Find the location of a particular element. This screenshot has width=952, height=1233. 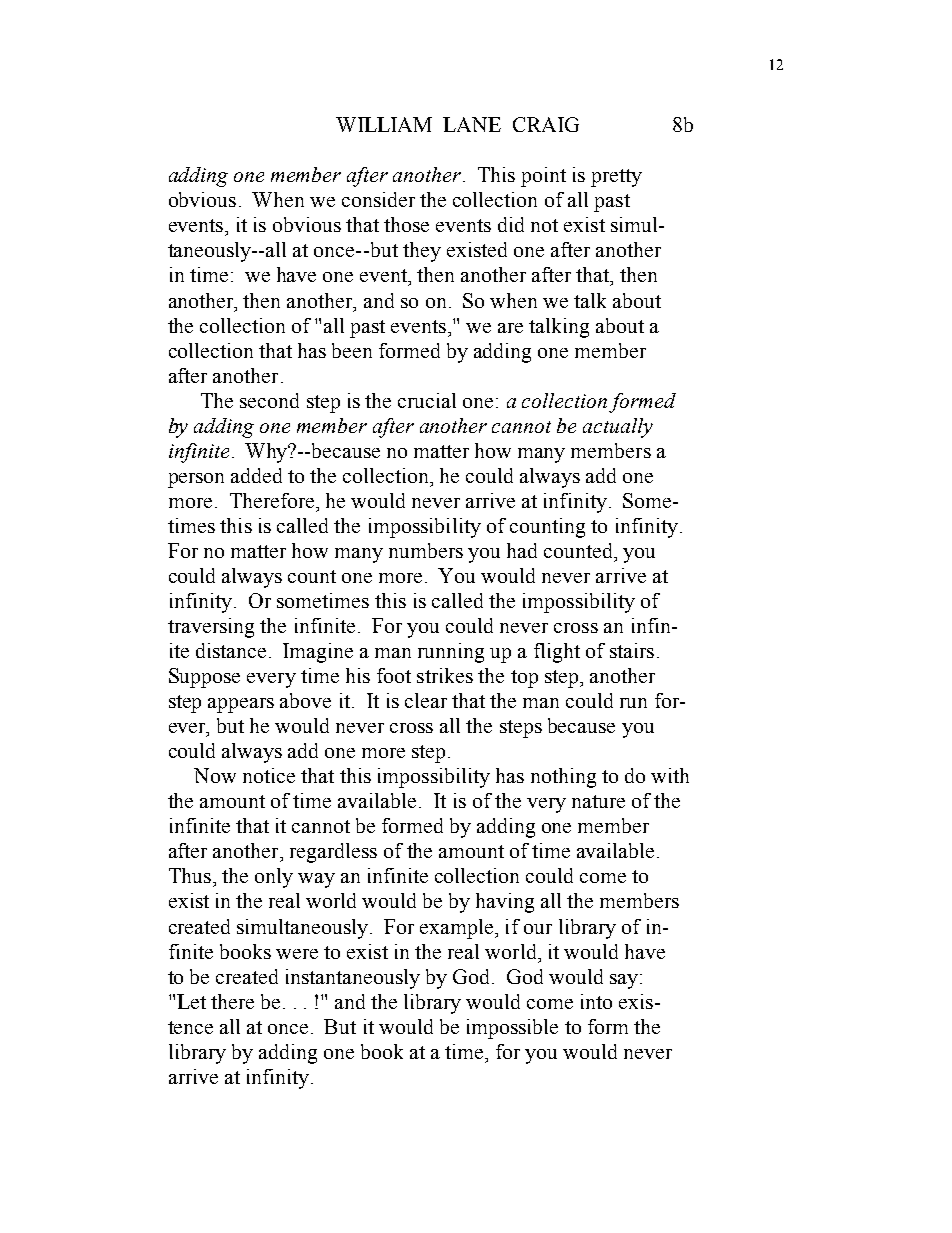

WILLIAM is located at coordinates (384, 124).
